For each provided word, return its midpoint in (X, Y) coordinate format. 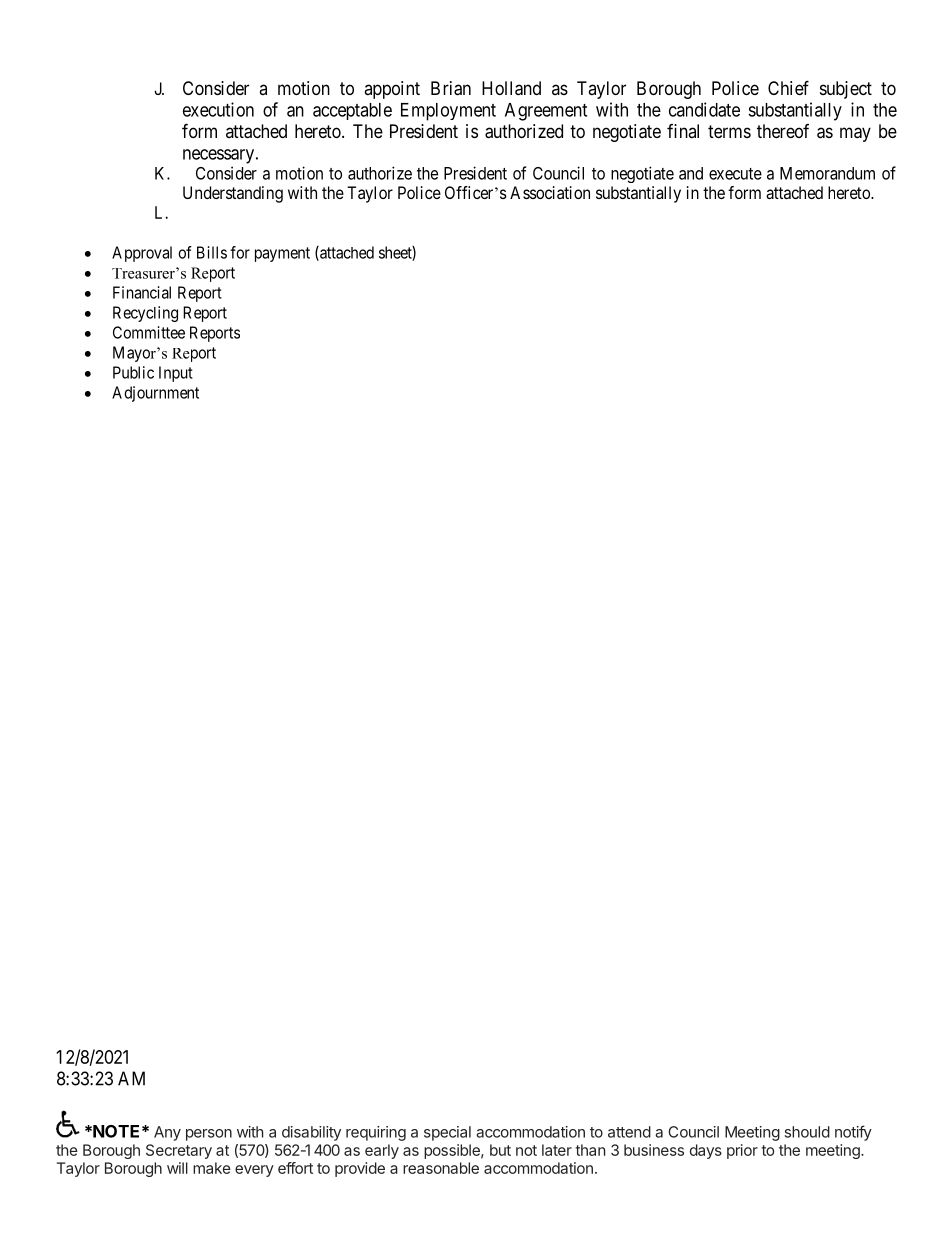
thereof (783, 131)
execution (218, 109)
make (212, 1168)
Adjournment (155, 394)
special (447, 1133)
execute (735, 174)
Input (176, 374)
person (209, 1135)
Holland (511, 88)
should (807, 1132)
